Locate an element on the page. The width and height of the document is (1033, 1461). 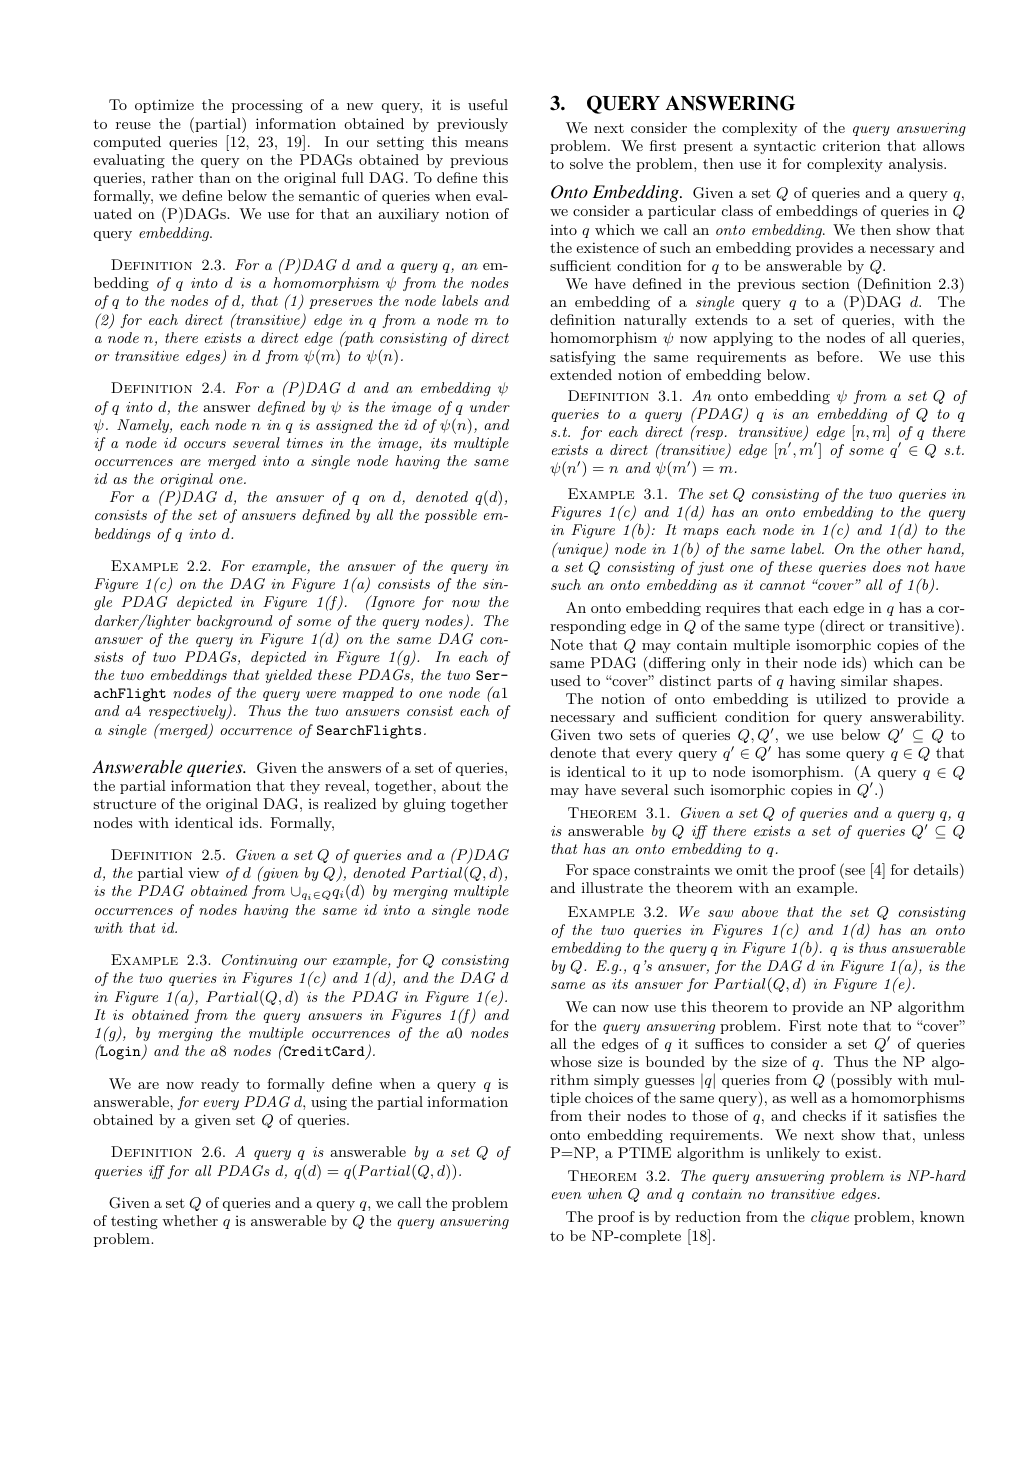
than is located at coordinates (214, 177).
